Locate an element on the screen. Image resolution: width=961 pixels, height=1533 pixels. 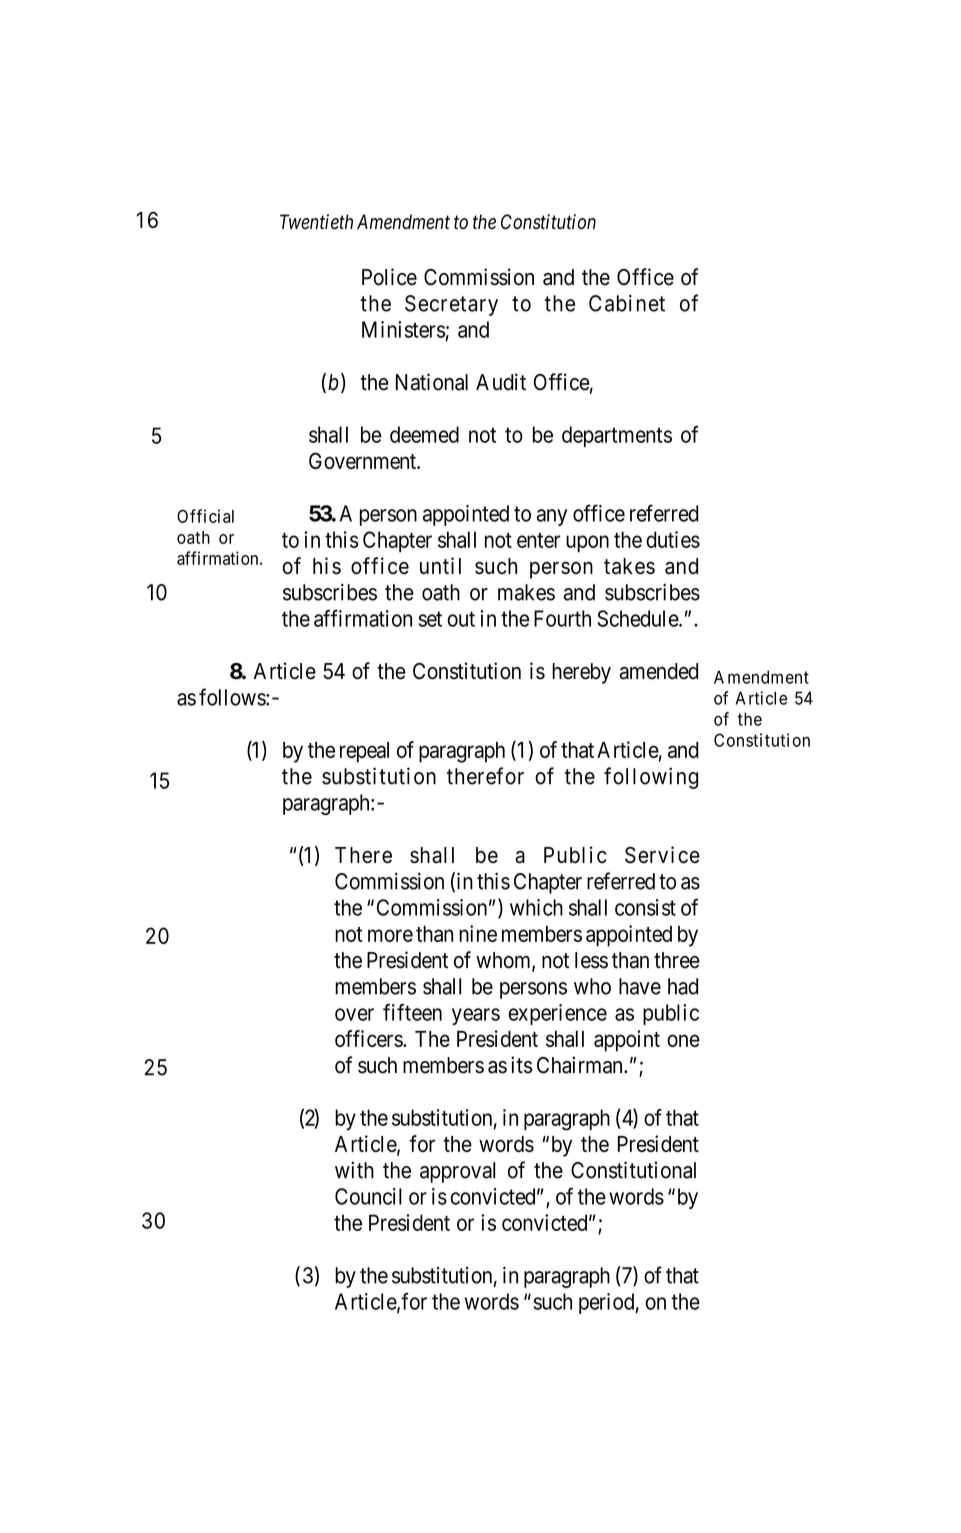
Audit is located at coordinates (501, 382).
